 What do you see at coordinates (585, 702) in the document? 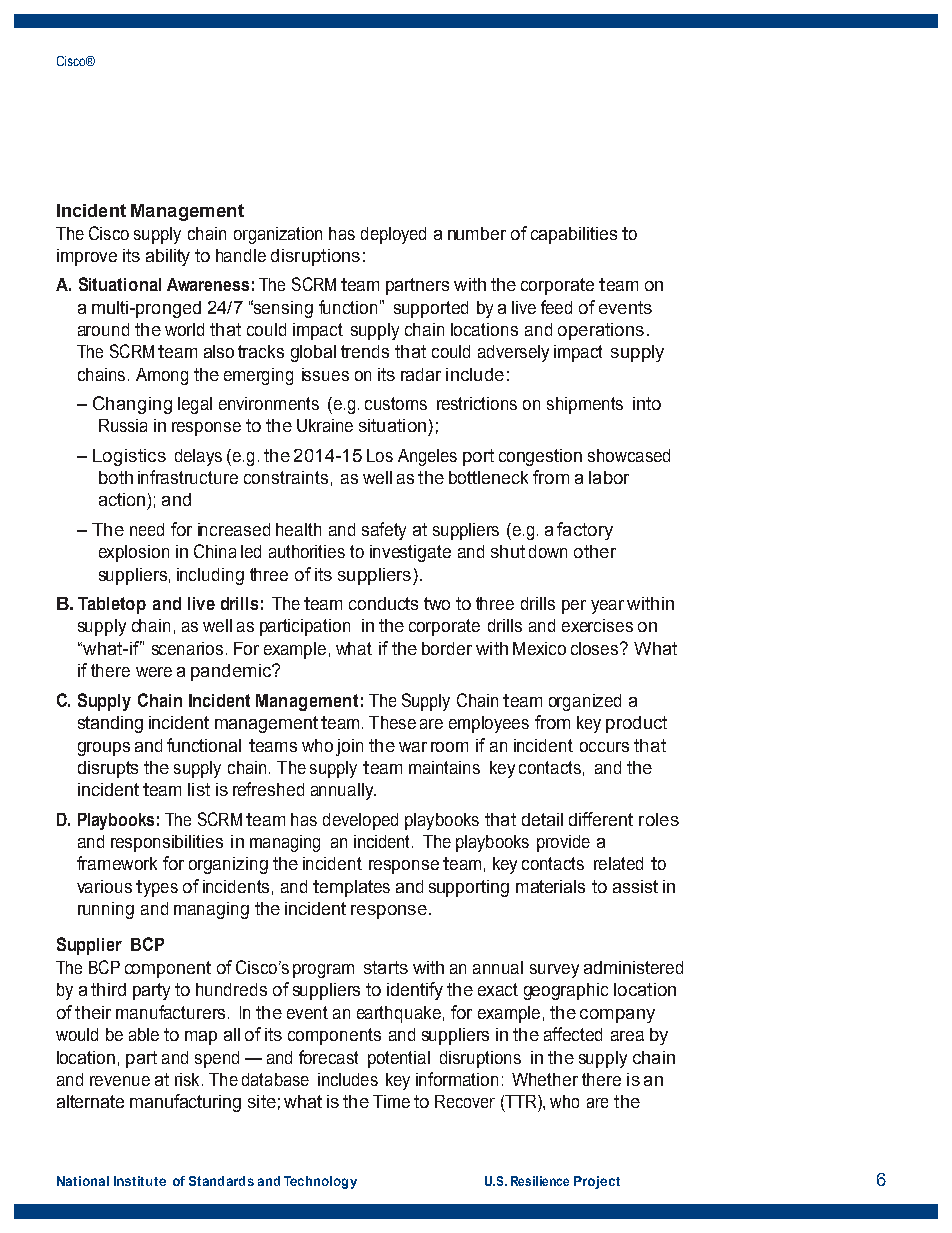
I see `organized` at bounding box center [585, 702].
